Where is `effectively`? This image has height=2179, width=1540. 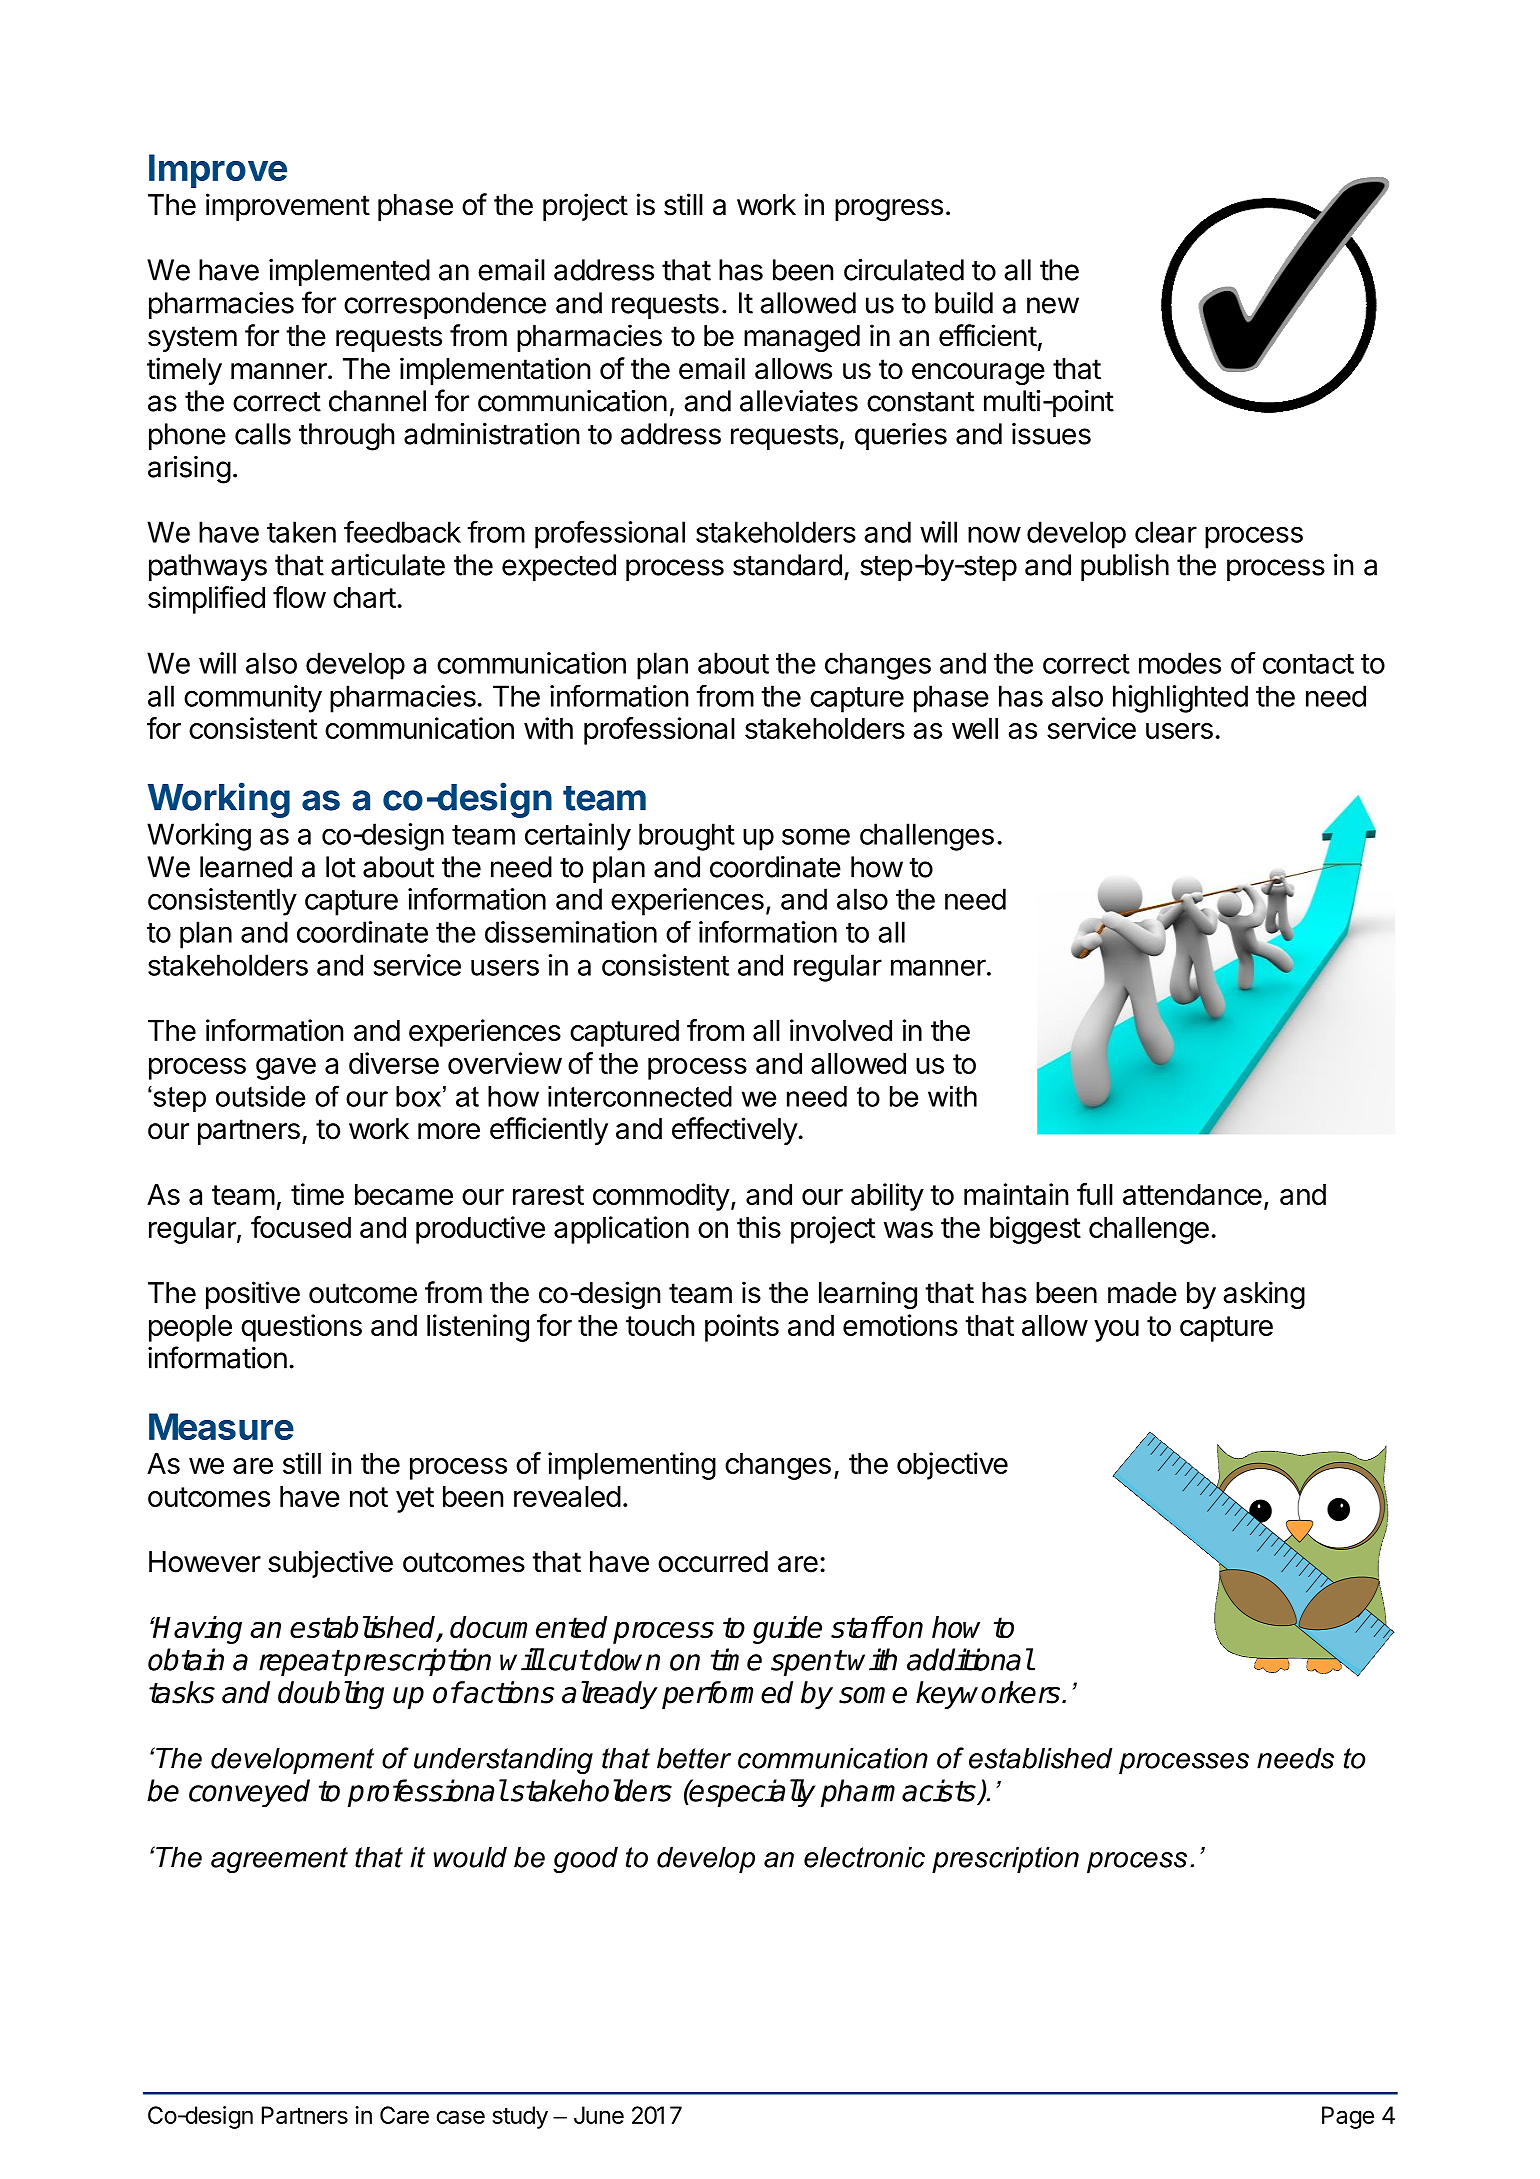 effectively is located at coordinates (735, 1131).
